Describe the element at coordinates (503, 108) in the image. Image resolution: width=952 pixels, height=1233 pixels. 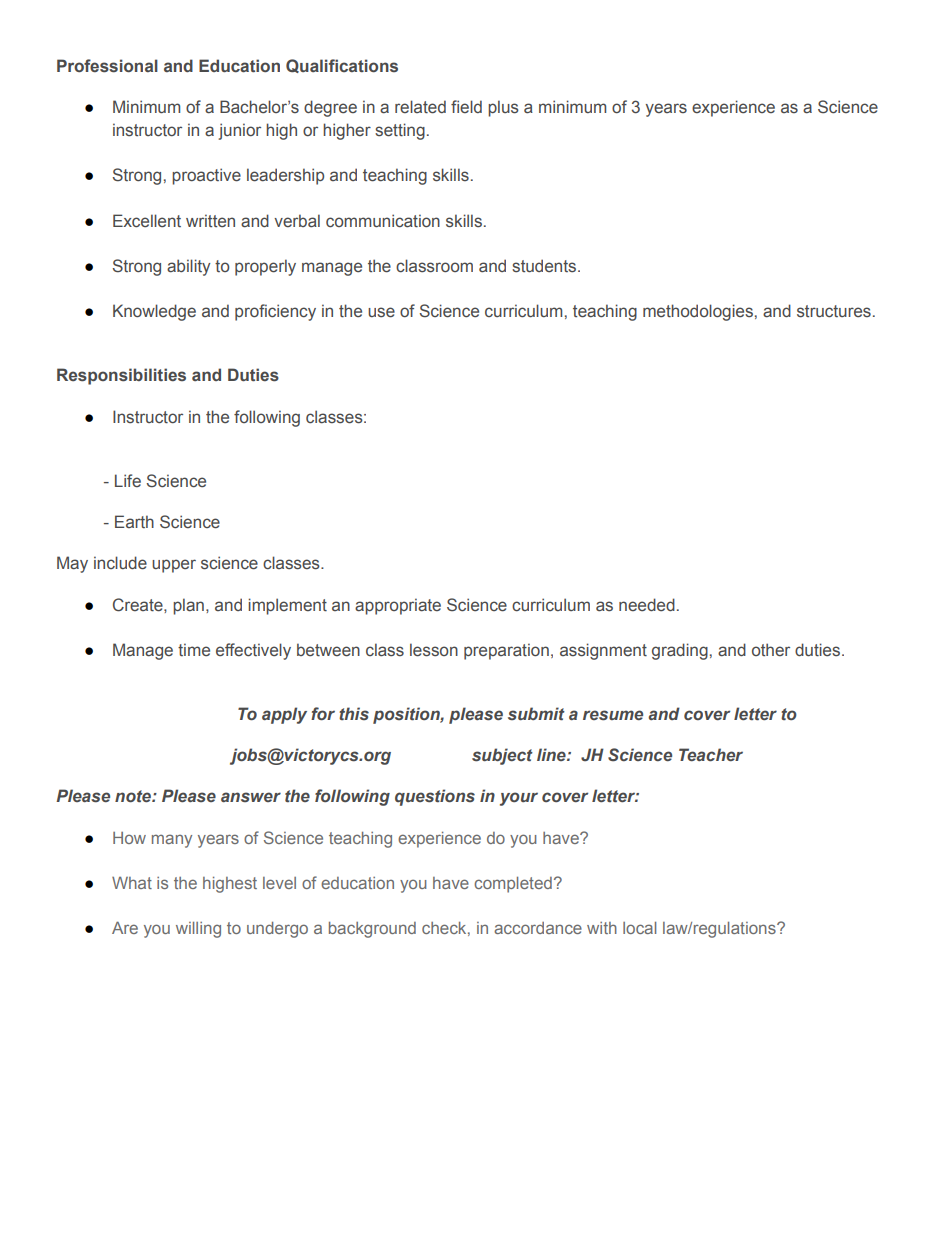
I see `plus` at that location.
